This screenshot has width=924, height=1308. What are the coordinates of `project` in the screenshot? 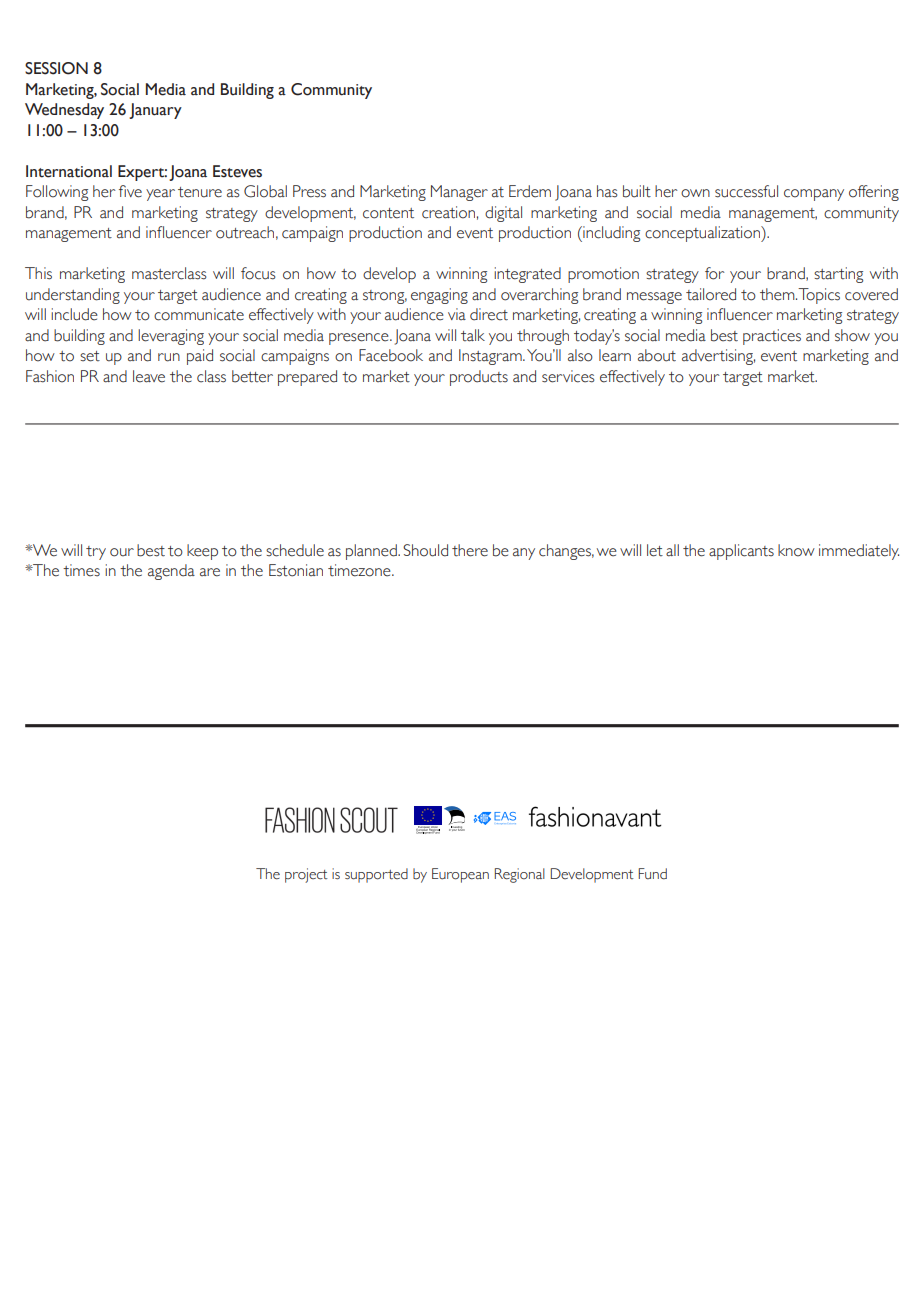 It's located at (306, 875).
